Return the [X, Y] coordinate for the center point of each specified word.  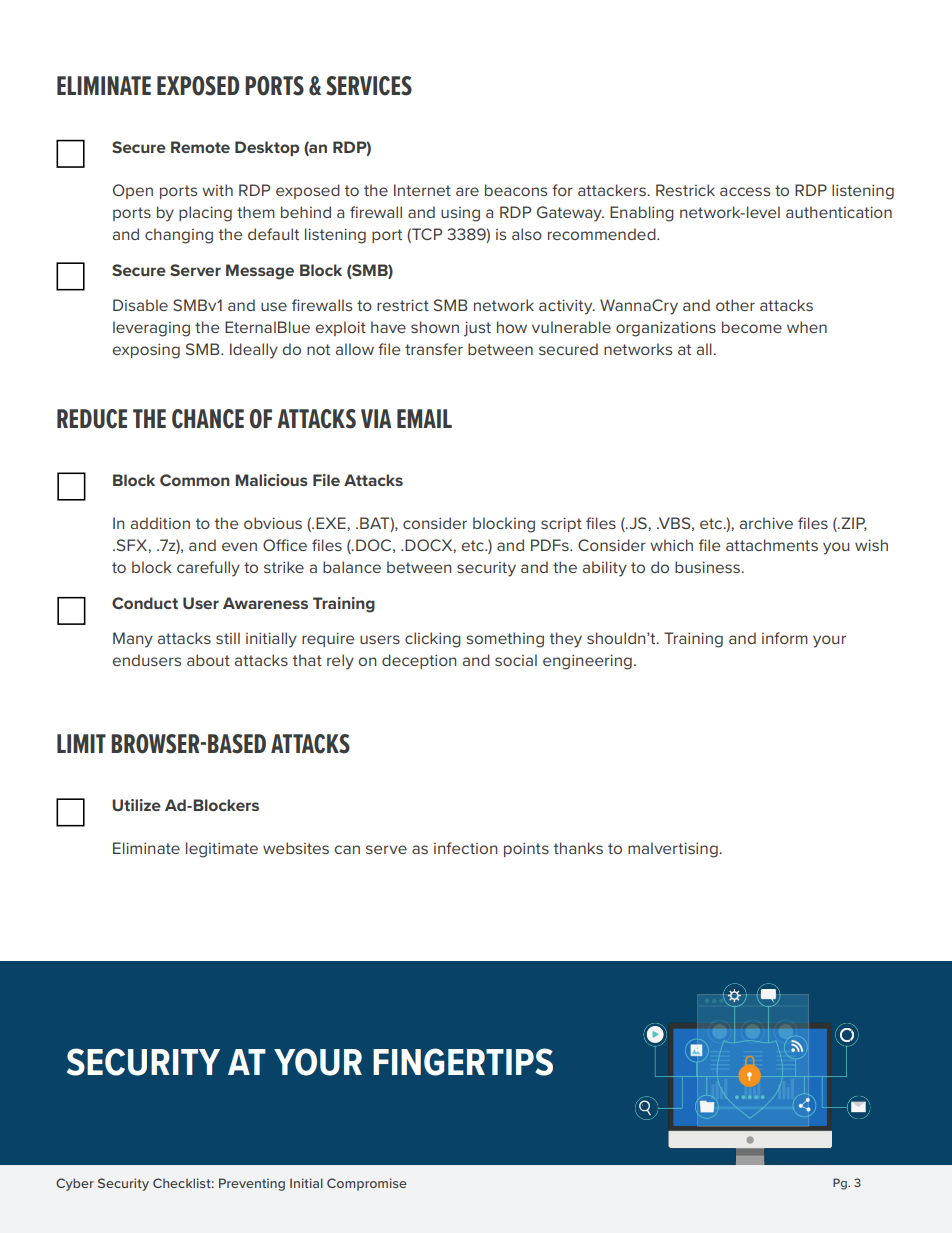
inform [785, 638]
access [745, 191]
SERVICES [369, 86]
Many [133, 640]
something [505, 640]
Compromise [367, 1184]
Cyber [75, 1184]
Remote [200, 147]
